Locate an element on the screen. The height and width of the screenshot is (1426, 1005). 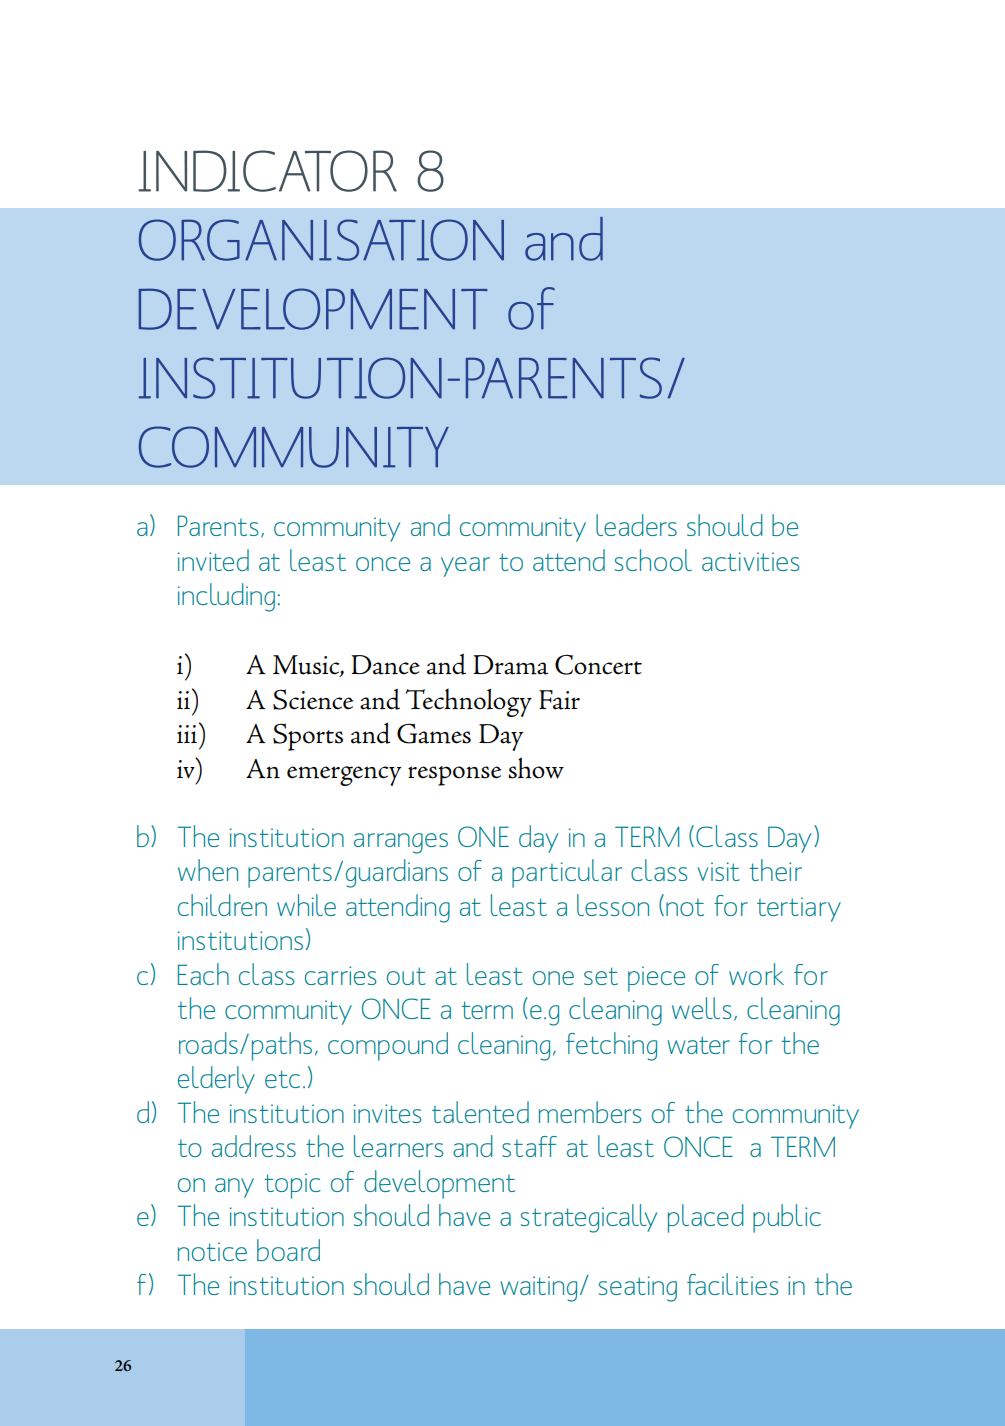
children is located at coordinates (222, 905).
